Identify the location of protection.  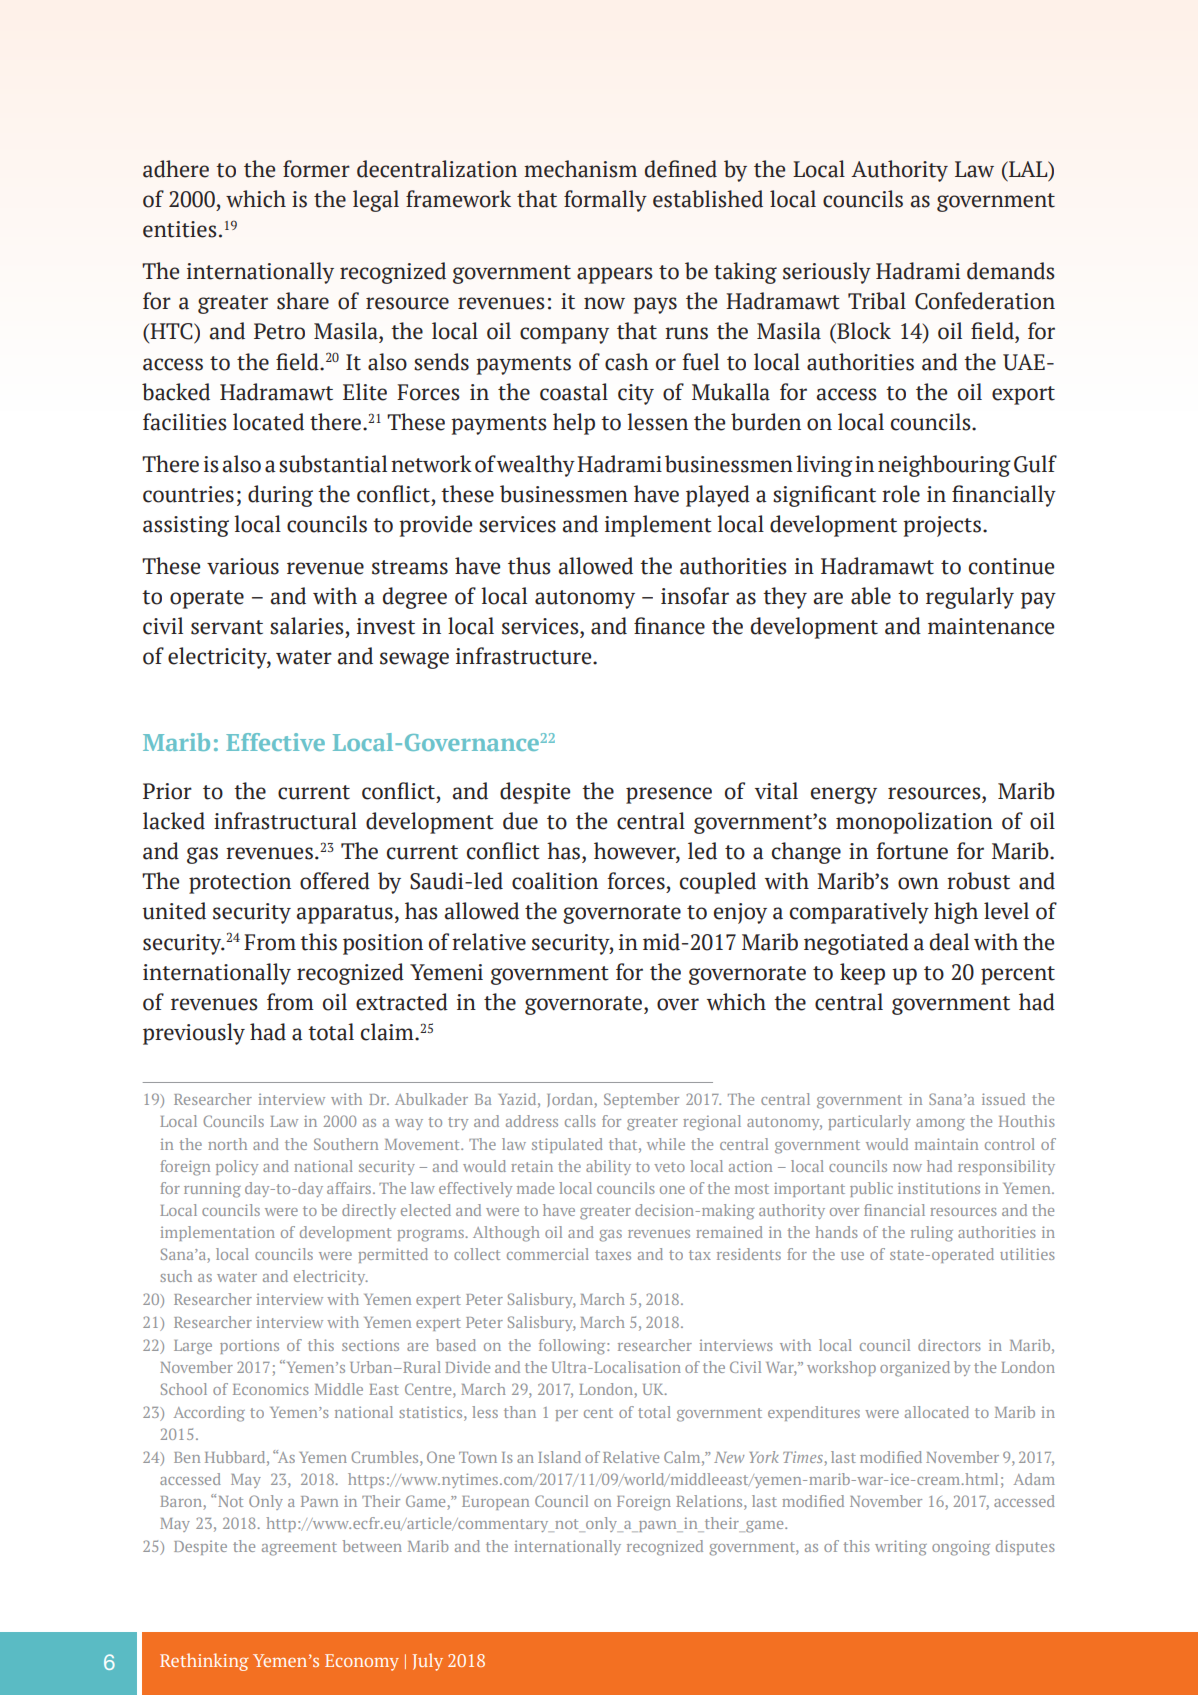
(240, 883).
